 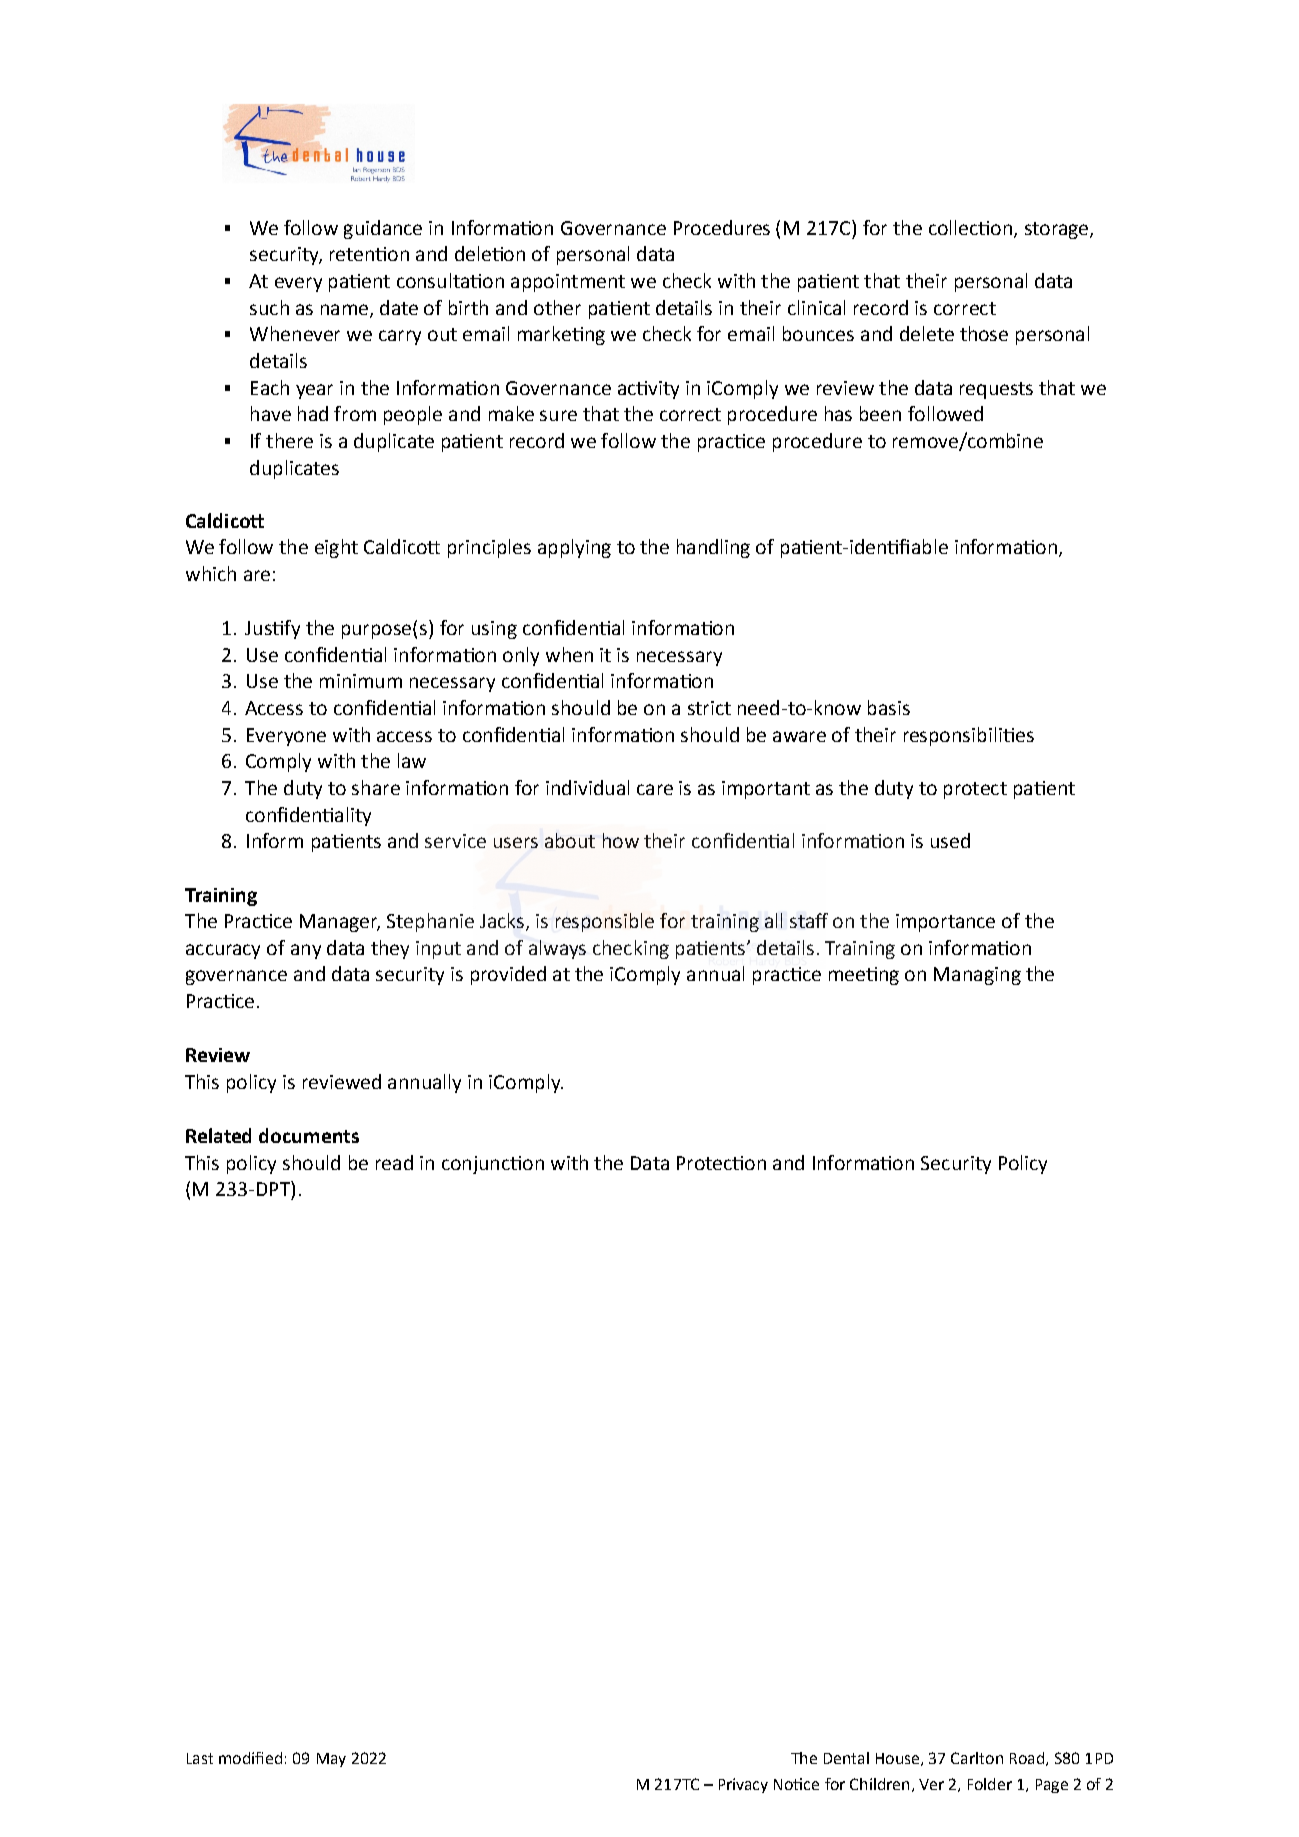 I want to click on Managing, so click(x=977, y=976).
